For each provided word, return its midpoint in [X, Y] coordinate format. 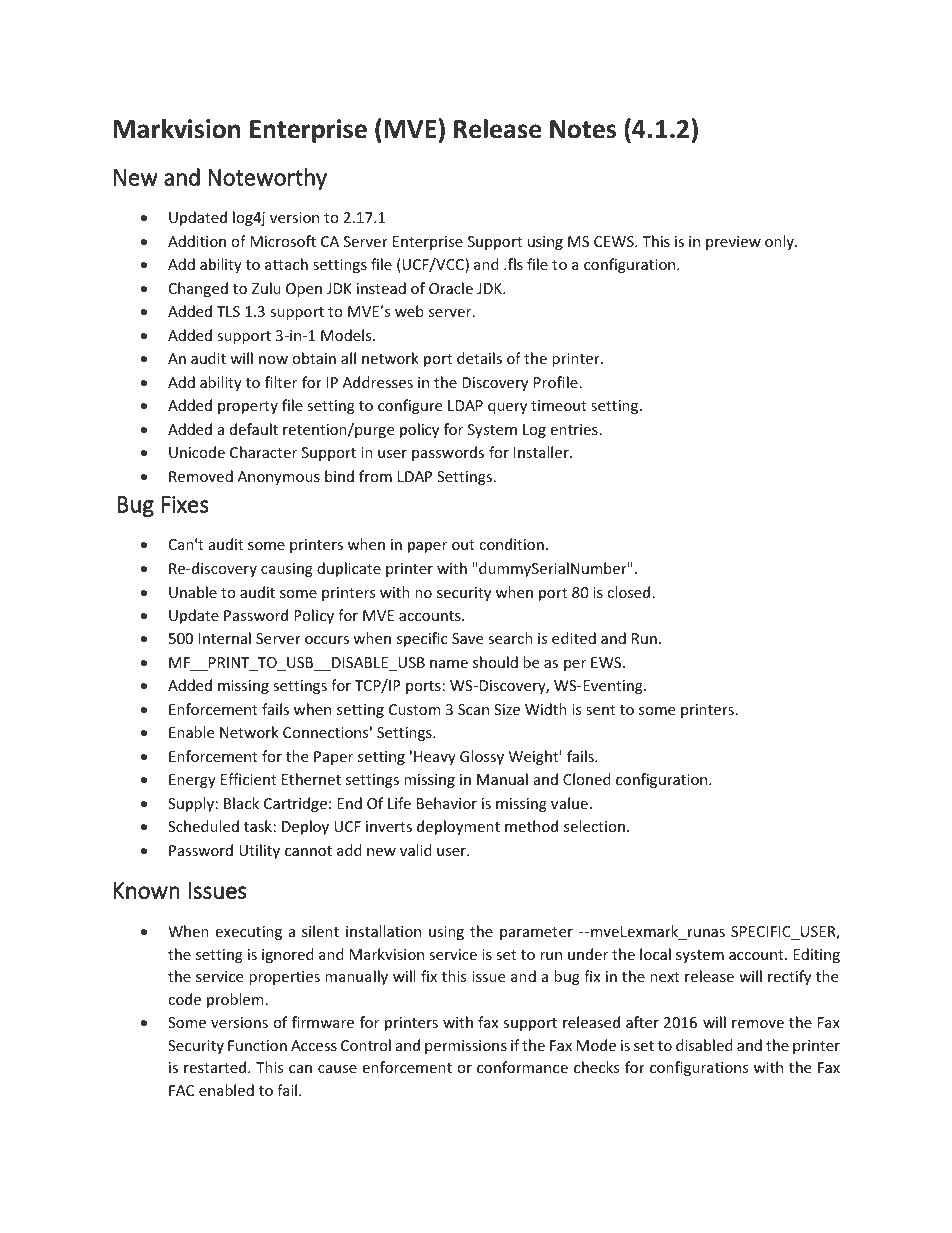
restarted [216, 1067]
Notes [583, 129]
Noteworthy [268, 179]
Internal [225, 638]
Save [467, 638]
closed [628, 592]
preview [733, 243]
